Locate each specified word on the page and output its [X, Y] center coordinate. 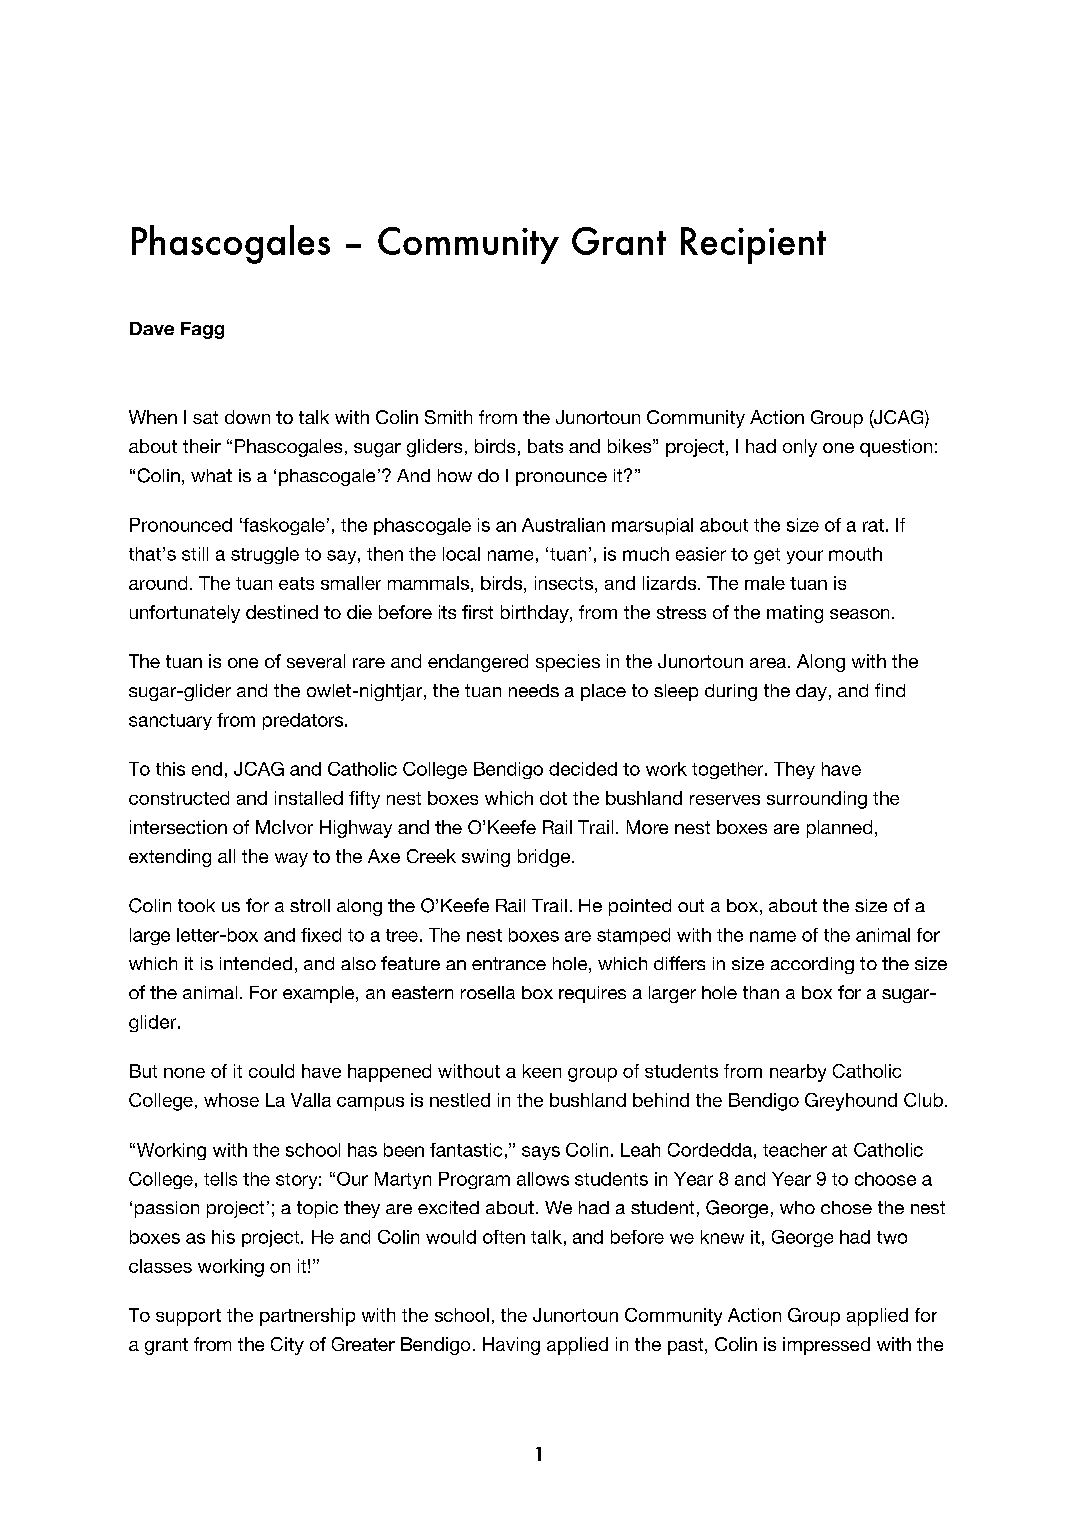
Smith [448, 417]
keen [542, 1071]
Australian [563, 525]
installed [309, 798]
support [188, 1317]
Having [511, 1346]
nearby [798, 1073]
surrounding [817, 800]
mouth [855, 554]
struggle [265, 555]
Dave [152, 328]
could [271, 1071]
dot [553, 798]
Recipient [753, 245]
